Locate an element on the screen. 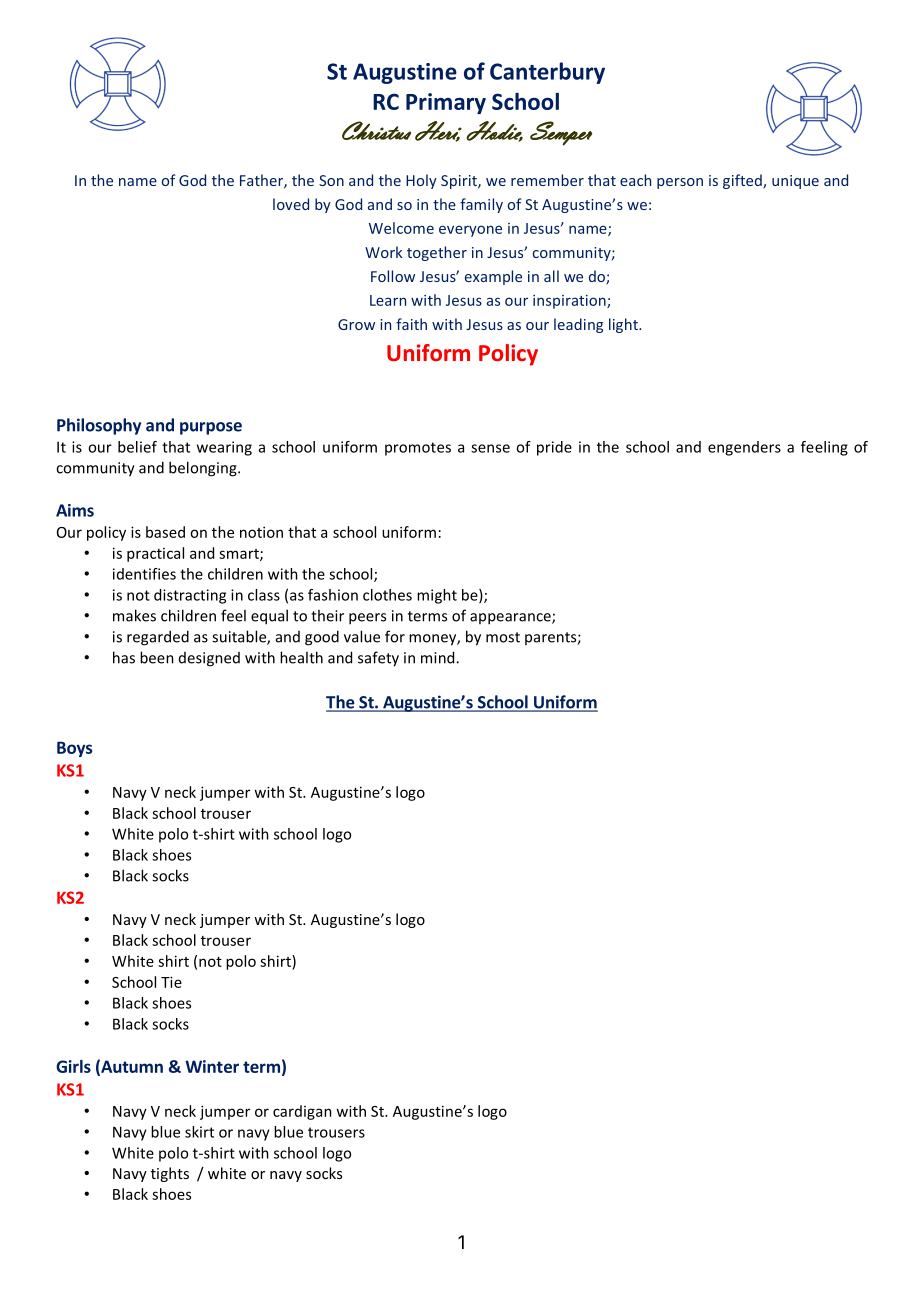 The height and width of the screenshot is (1308, 924). gifted is located at coordinates (743, 181).
